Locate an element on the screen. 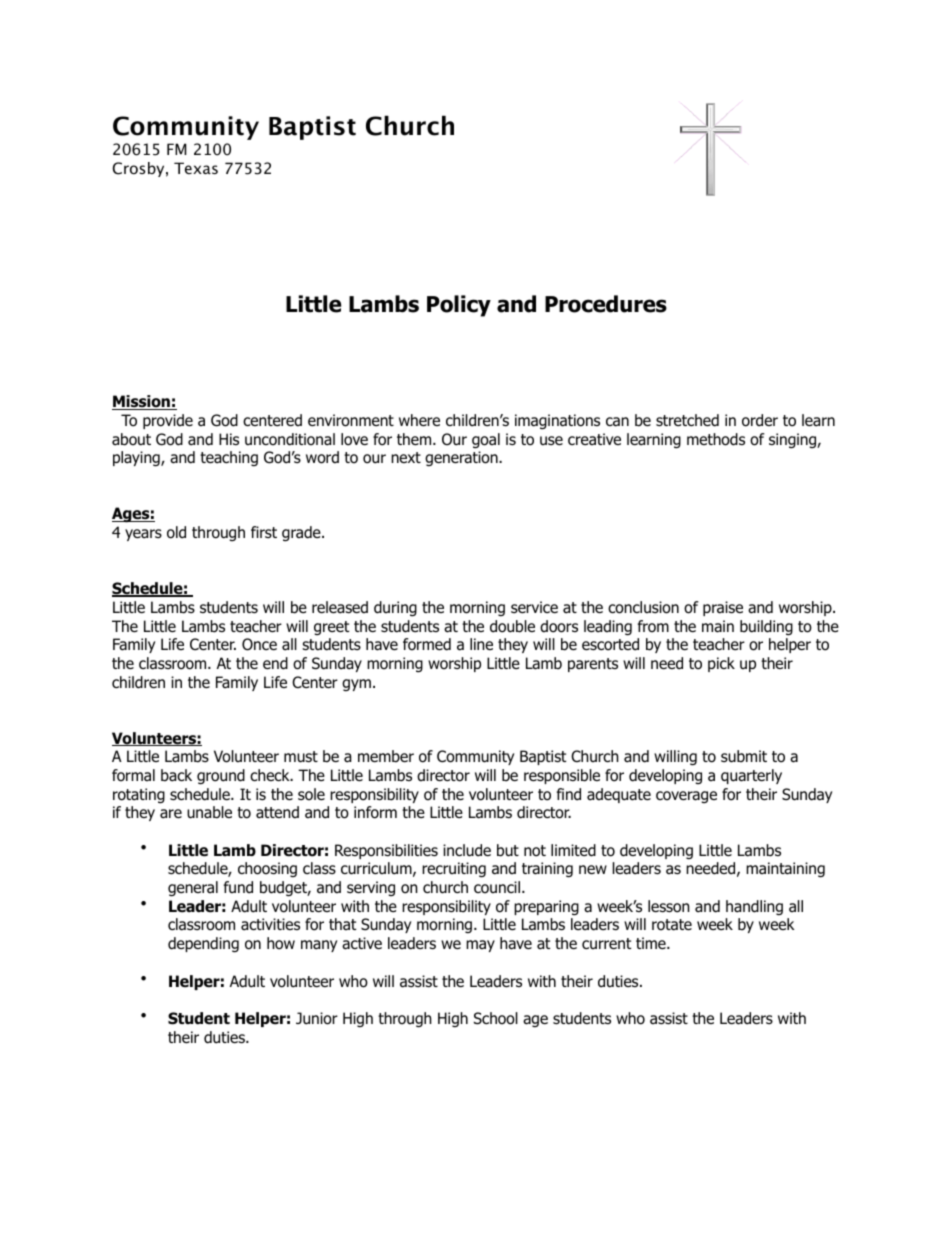 This screenshot has width=952, height=1233. Procedures is located at coordinates (606, 304).
